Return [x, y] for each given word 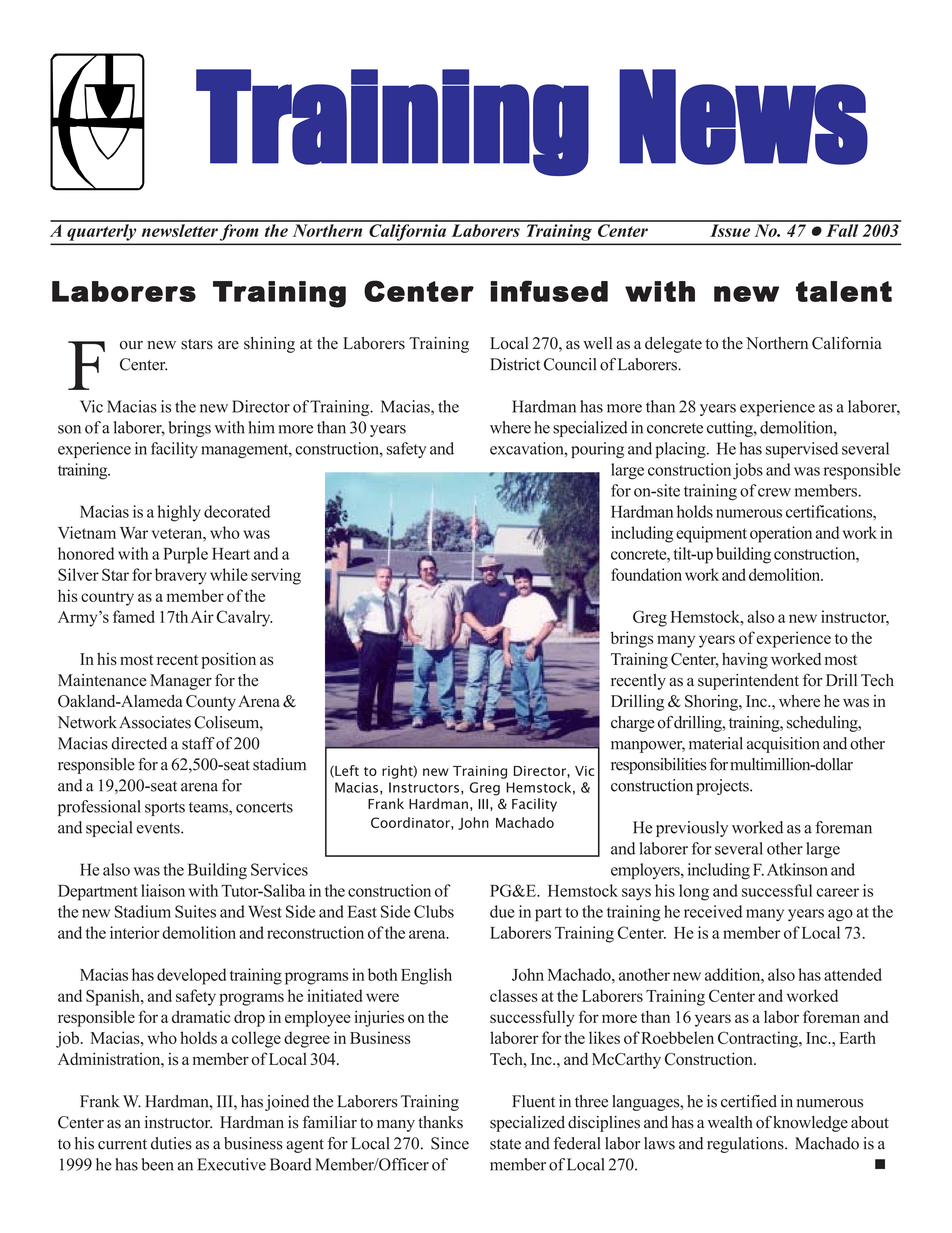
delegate [673, 345]
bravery [181, 576]
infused [549, 291]
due [502, 911]
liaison [163, 890]
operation [781, 534]
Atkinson [797, 869]
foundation [646, 574]
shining [269, 345]
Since [450, 1143]
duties [171, 1143]
